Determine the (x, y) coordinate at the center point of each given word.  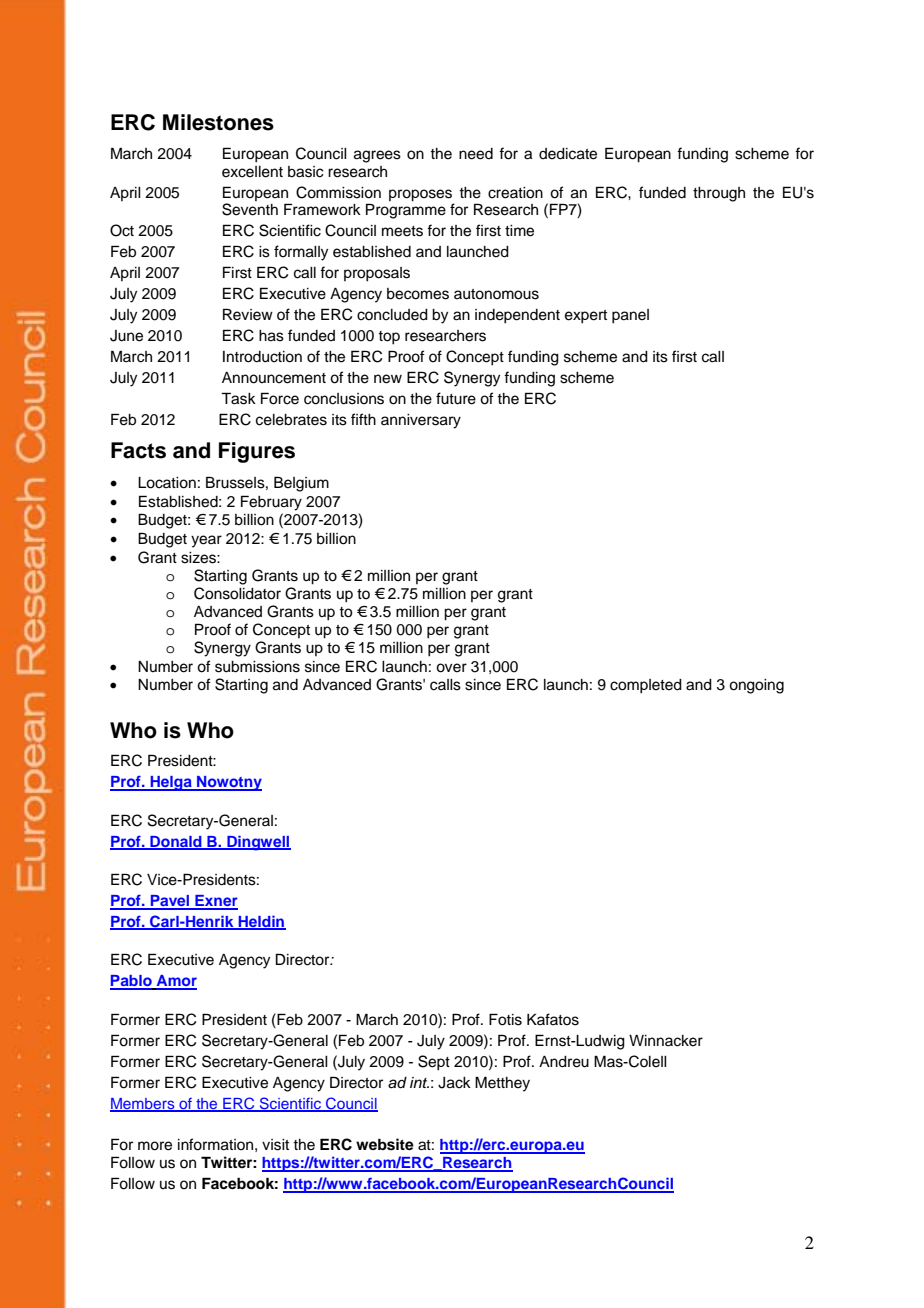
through (719, 194)
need (476, 154)
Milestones (218, 122)
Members (143, 1104)
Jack (454, 1083)
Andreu (564, 1062)
